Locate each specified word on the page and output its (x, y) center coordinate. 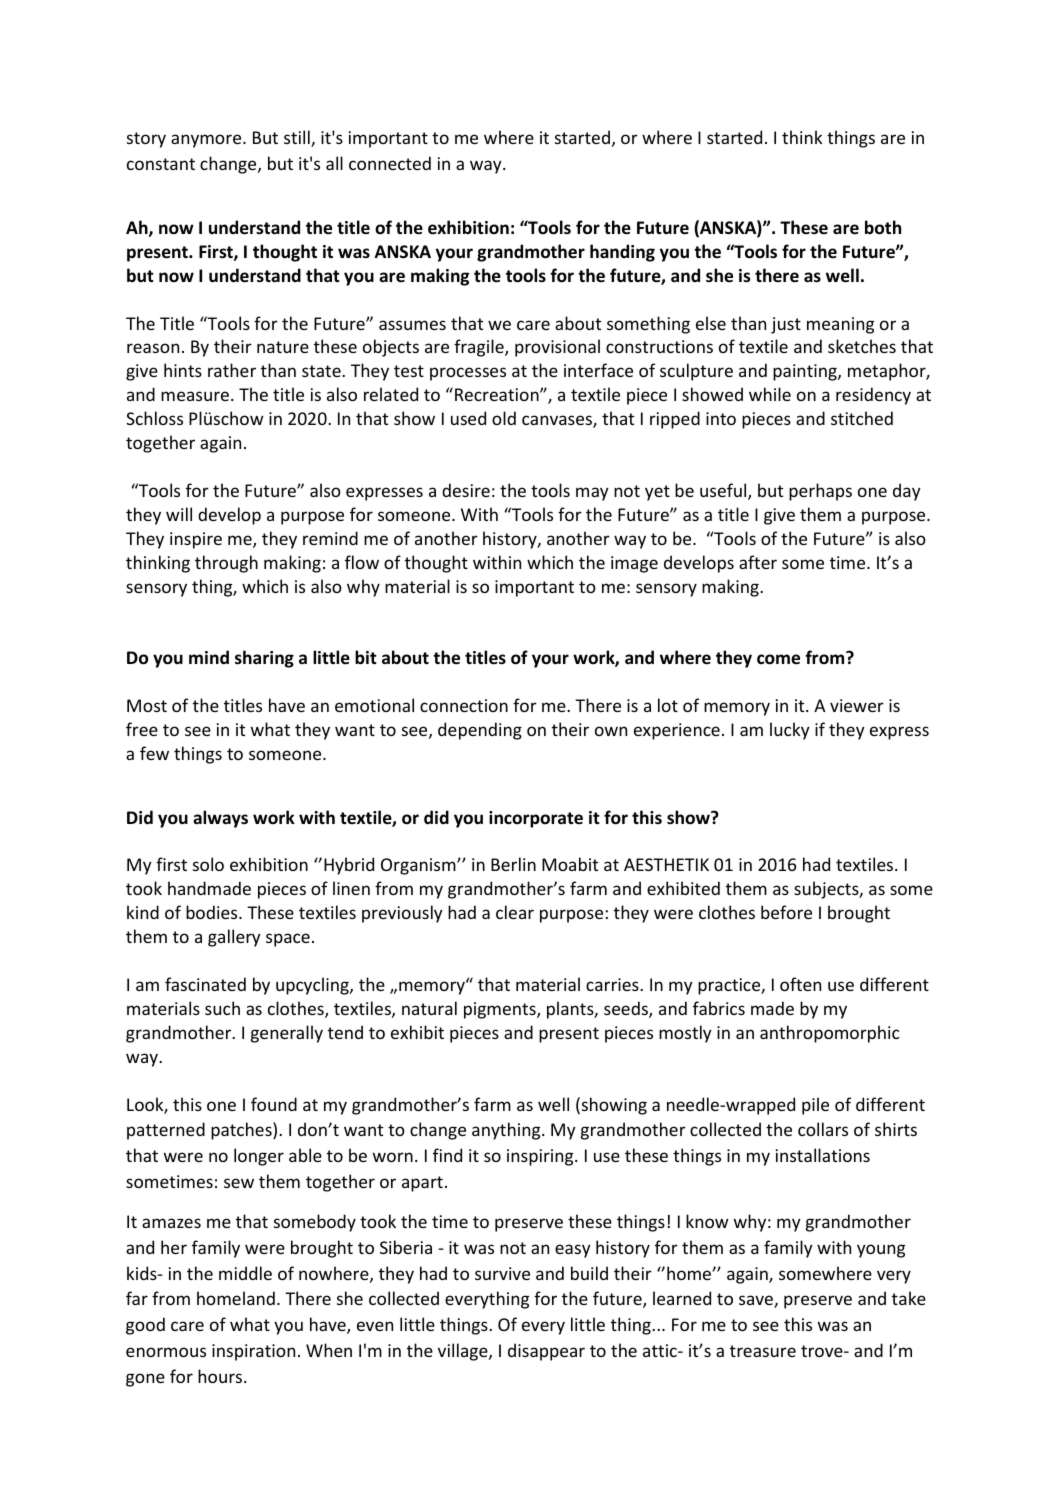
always (220, 819)
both (883, 227)
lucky (790, 731)
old (504, 418)
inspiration (253, 1352)
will (179, 514)
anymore (207, 141)
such (222, 1008)
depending (480, 731)
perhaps (820, 492)
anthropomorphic (829, 1034)
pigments (501, 1010)
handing (622, 253)
